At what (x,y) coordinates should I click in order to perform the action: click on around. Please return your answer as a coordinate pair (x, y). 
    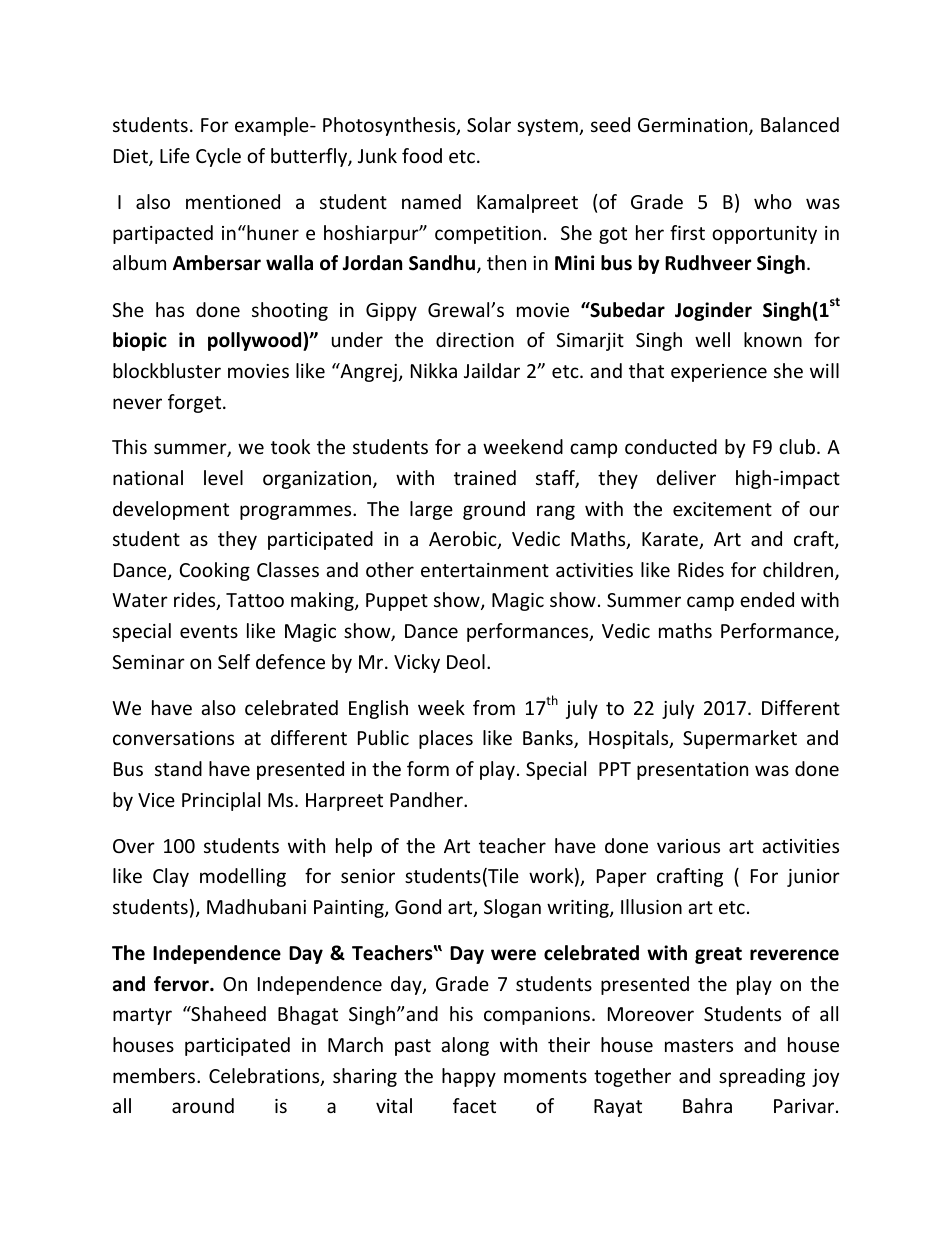
    Looking at the image, I should click on (203, 1105).
